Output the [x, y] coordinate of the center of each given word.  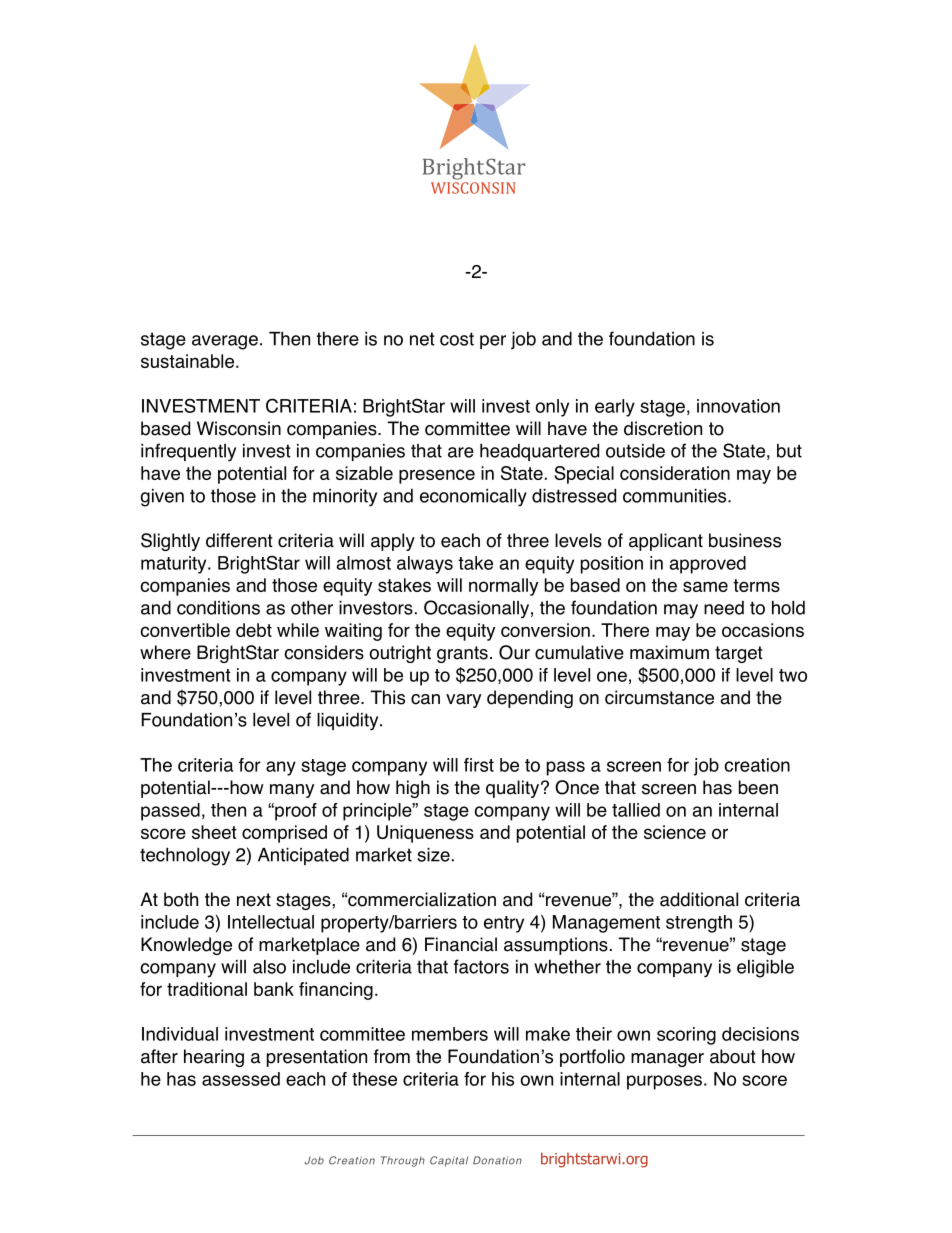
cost [457, 339]
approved [708, 565]
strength [699, 924]
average [225, 342]
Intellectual [271, 922]
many [292, 791]
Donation [497, 1160]
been [758, 787]
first [479, 765]
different [239, 540]
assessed [241, 1079]
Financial [461, 944]
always [425, 565]
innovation [738, 406]
